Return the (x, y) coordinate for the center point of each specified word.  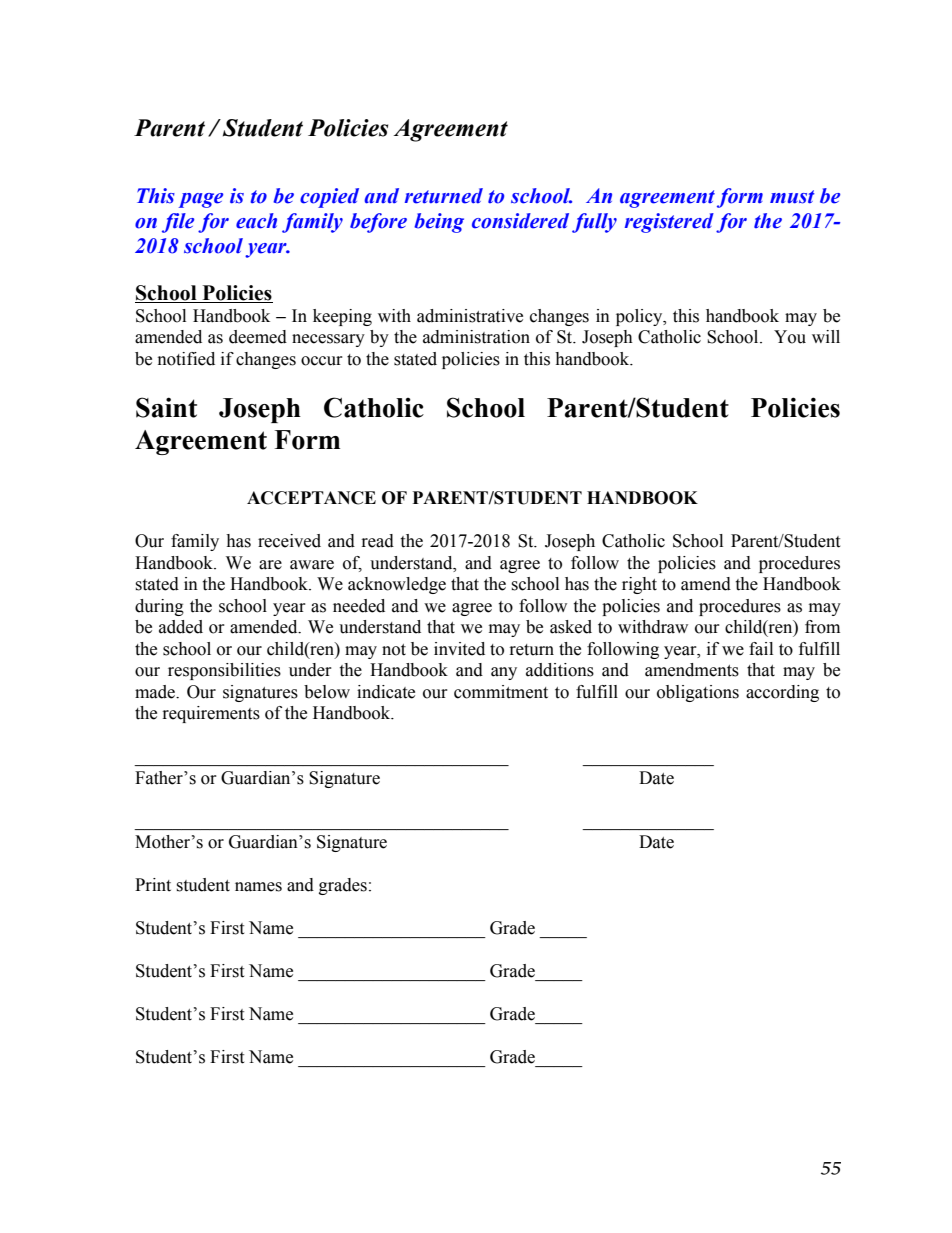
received (289, 541)
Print (153, 885)
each (256, 221)
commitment (501, 692)
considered (520, 221)
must (792, 197)
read (378, 541)
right (639, 585)
